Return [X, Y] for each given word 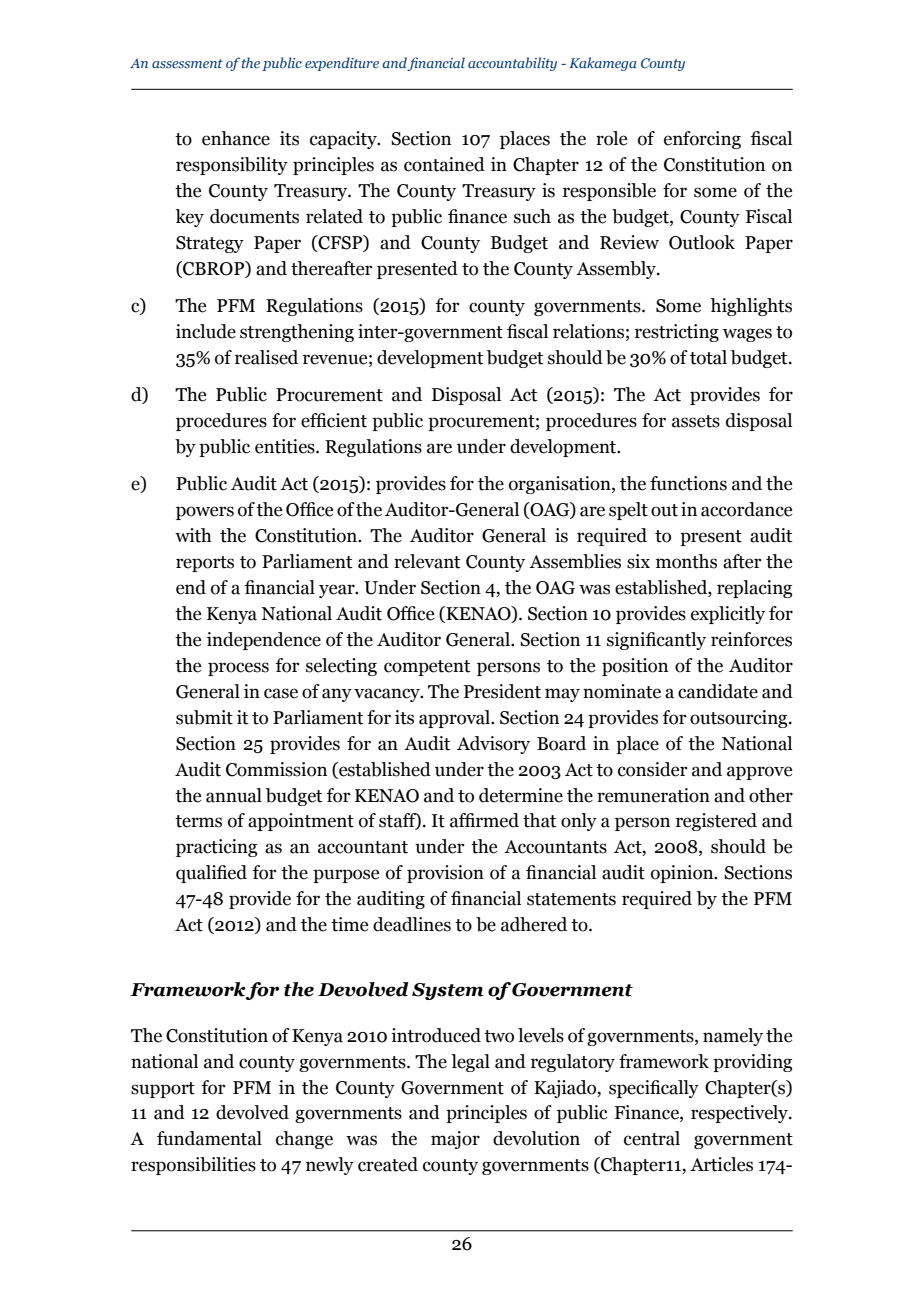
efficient [334, 420]
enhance [236, 138]
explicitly [728, 615]
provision [445, 874]
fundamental [209, 1138]
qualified [211, 874]
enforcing [702, 140]
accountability [512, 64]
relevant [427, 561]
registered [716, 822]
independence [264, 641]
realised [266, 357]
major [455, 1140]
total [708, 357]
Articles [721, 1164]
